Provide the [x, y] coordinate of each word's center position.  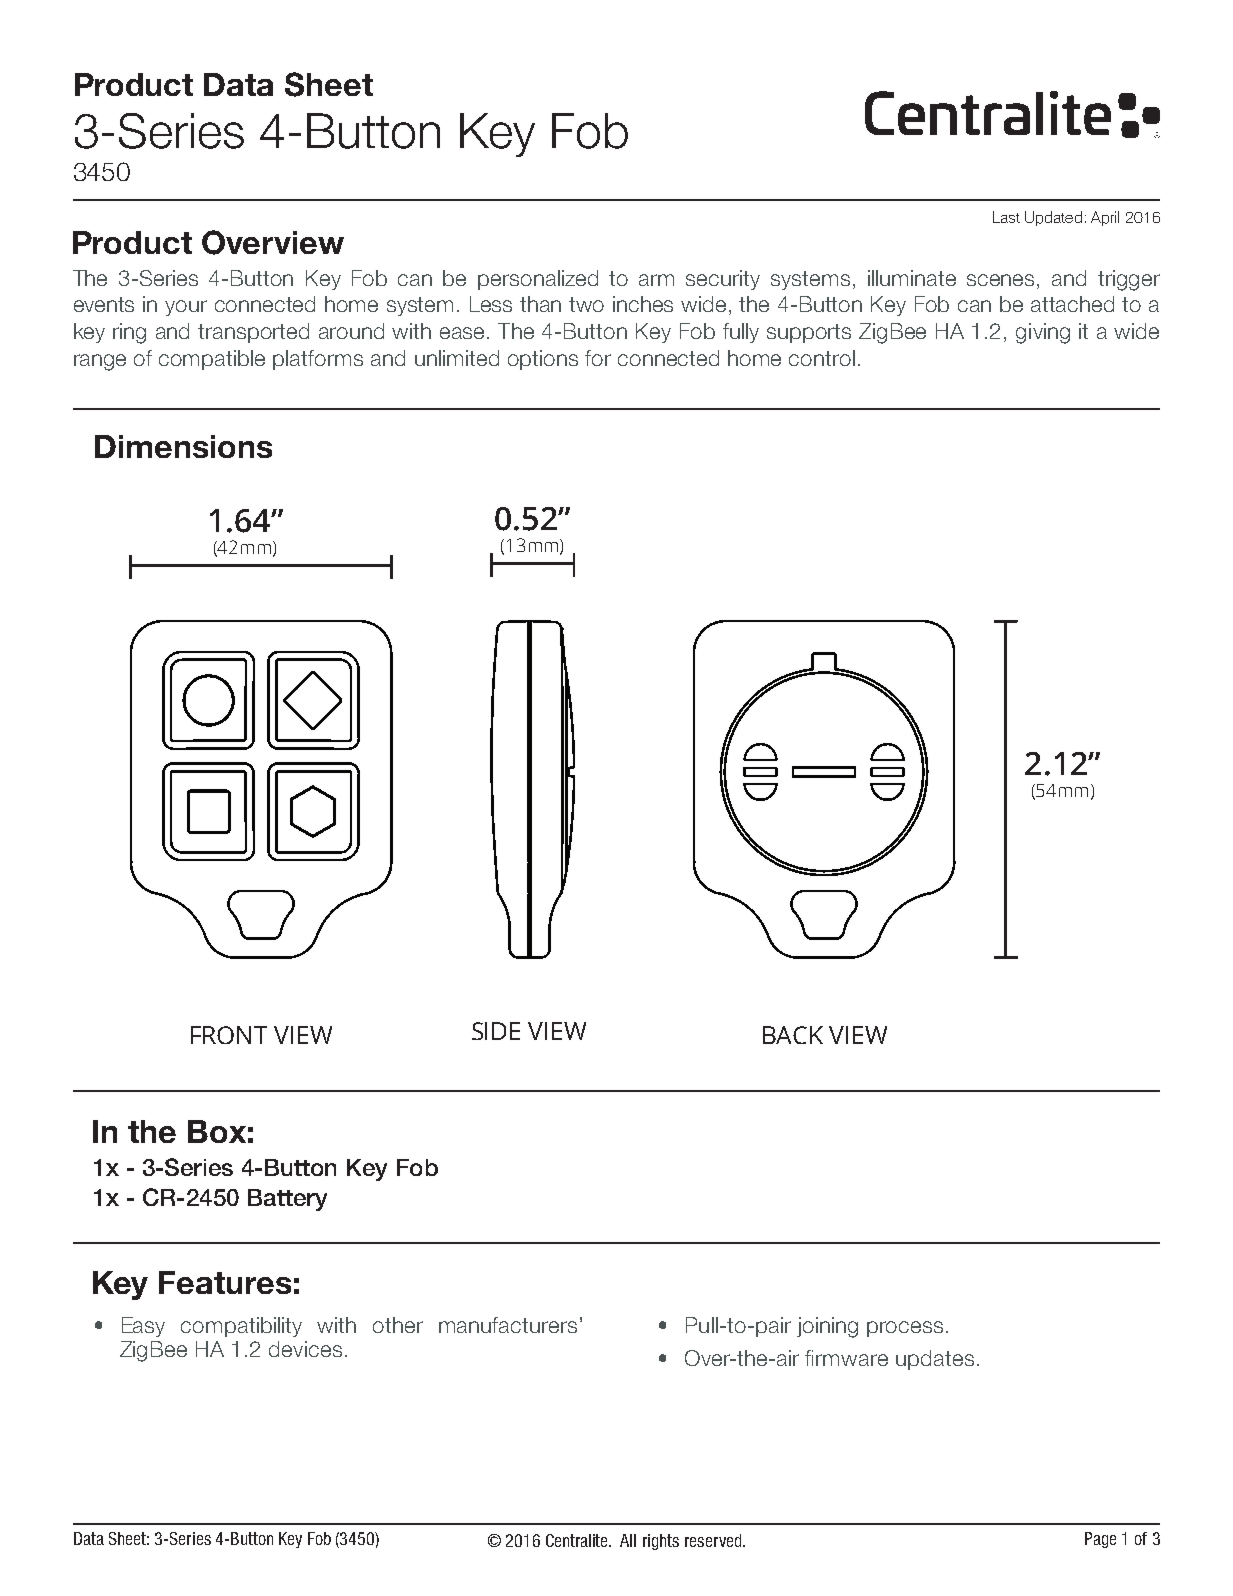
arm [656, 280]
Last [1006, 217]
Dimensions [183, 446]
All [628, 1540]
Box [217, 1131]
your [186, 308]
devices [305, 1349]
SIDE [496, 1031]
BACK [793, 1035]
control [822, 358]
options [543, 360]
